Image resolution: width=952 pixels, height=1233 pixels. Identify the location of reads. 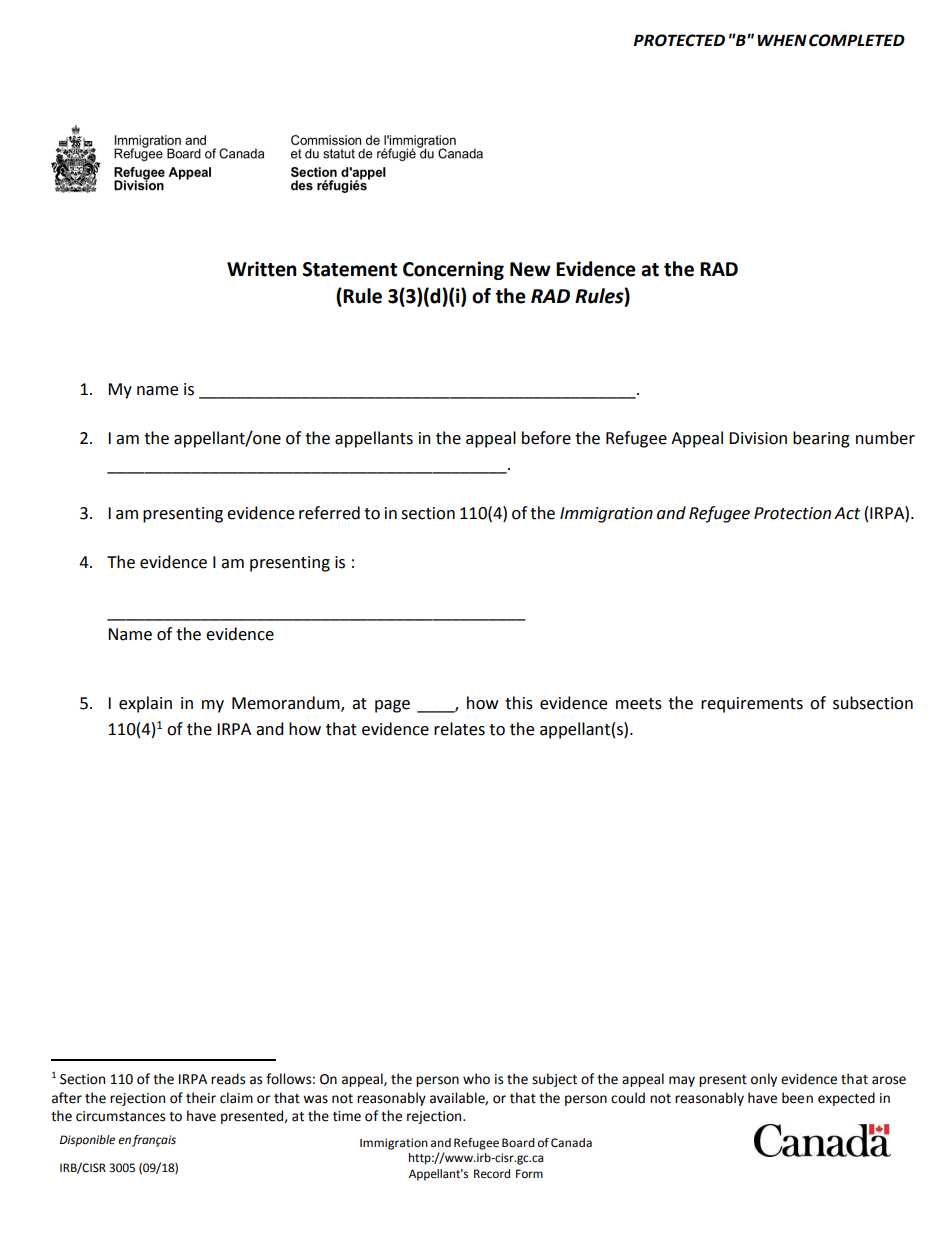
(228, 1079).
